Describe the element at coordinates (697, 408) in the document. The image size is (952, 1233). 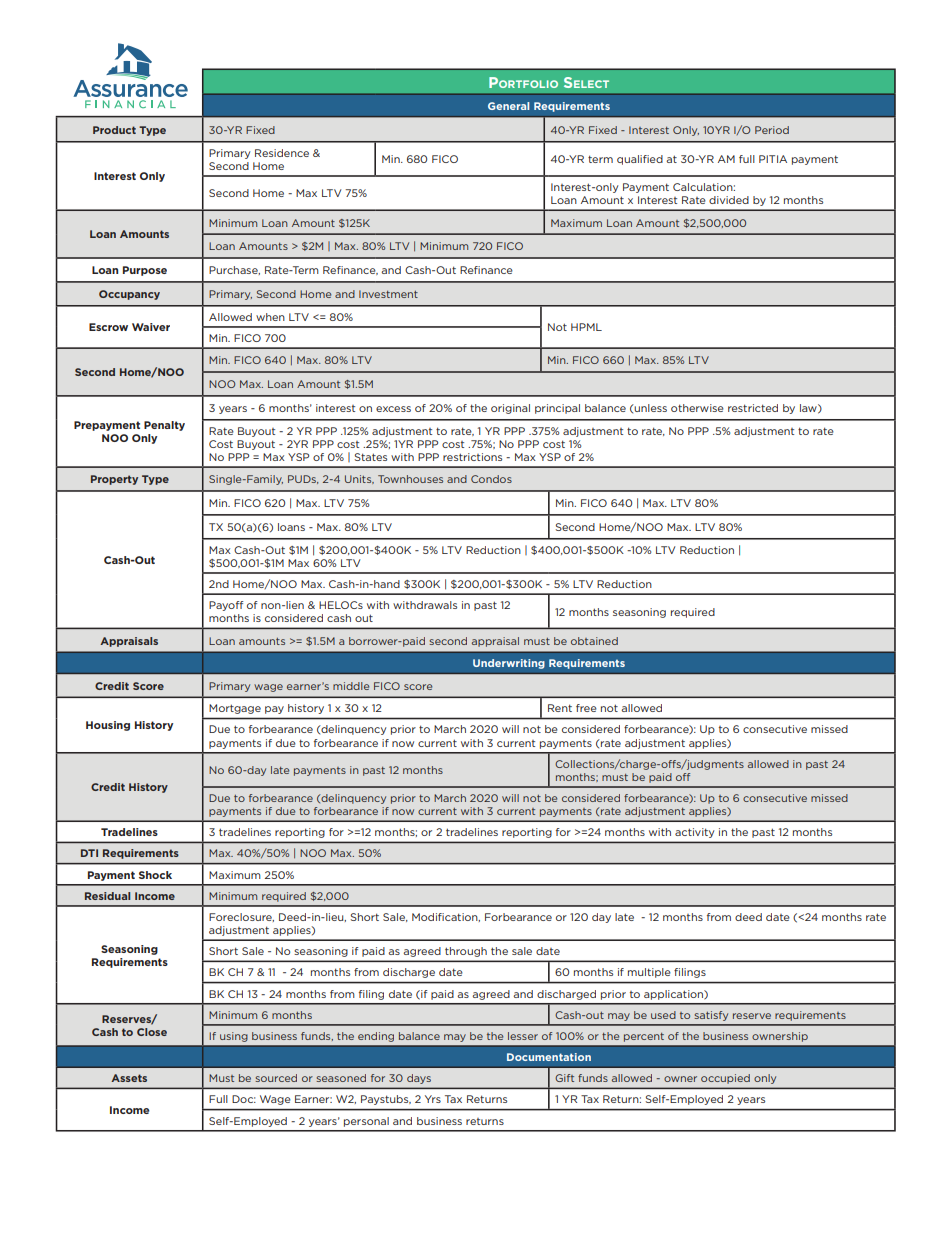
I see `otherwise` at that location.
